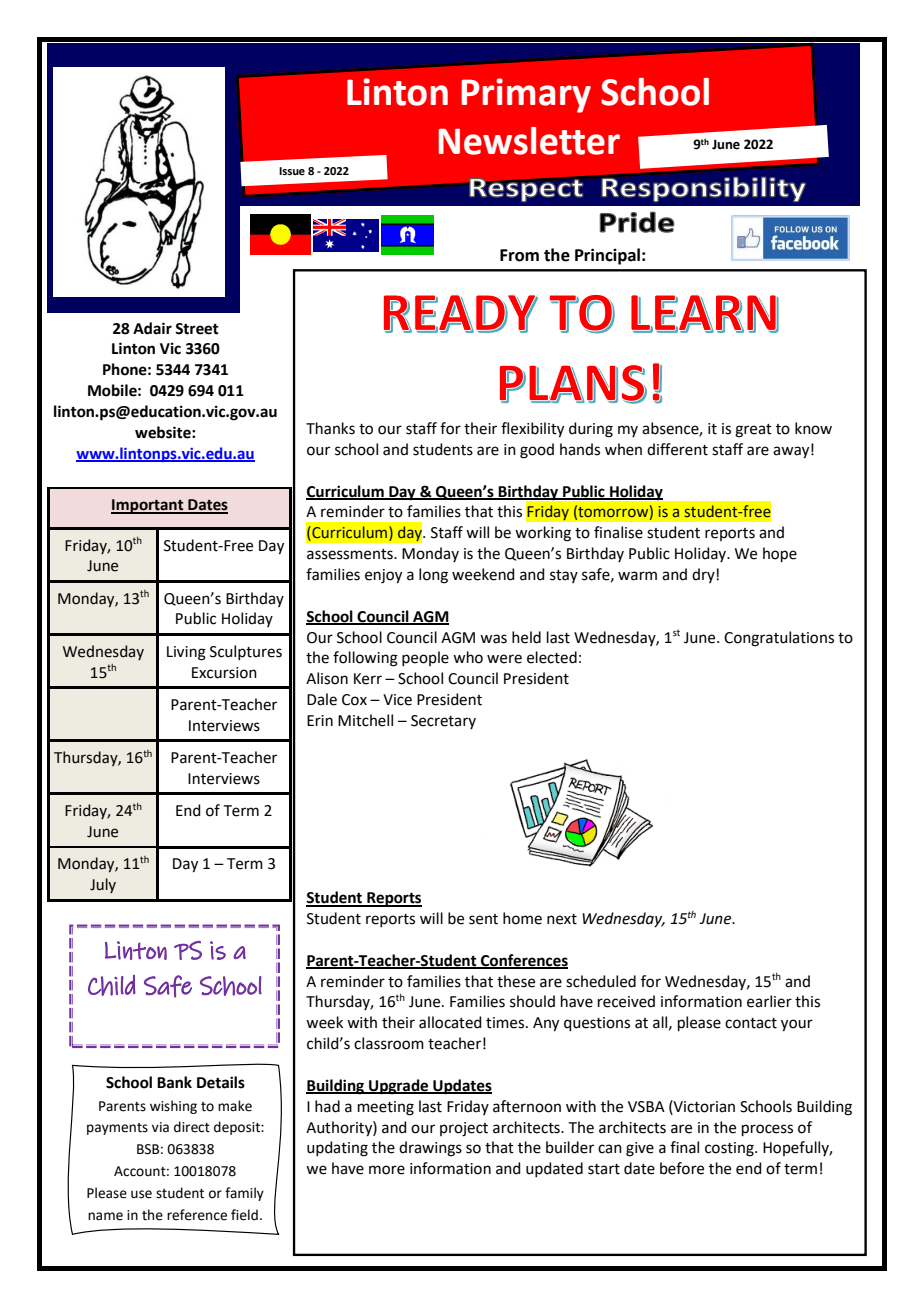 The width and height of the image is (924, 1308). What do you see at coordinates (430, 1149) in the image?
I see `drawings` at bounding box center [430, 1149].
